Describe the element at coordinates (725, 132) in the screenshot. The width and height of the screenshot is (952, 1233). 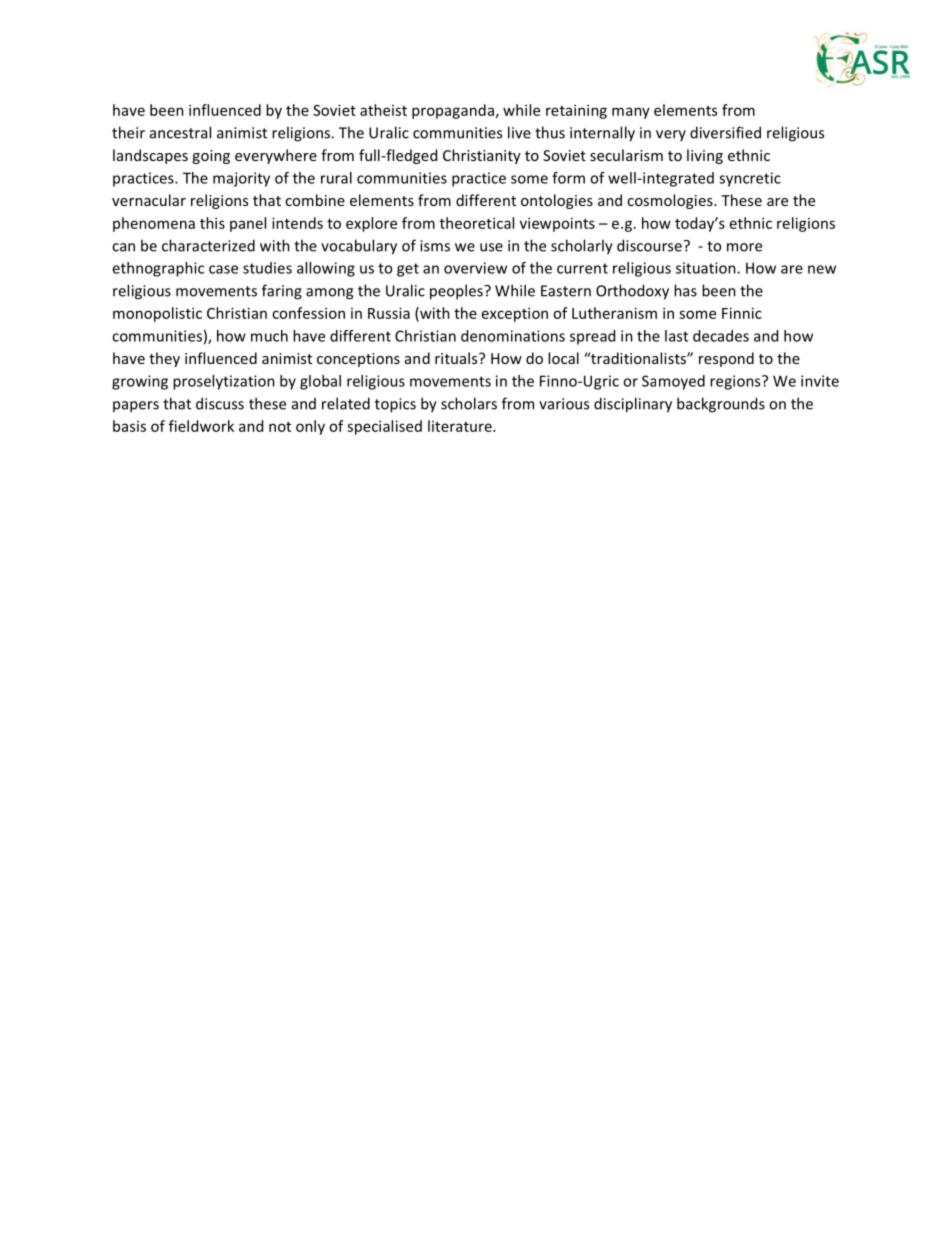
I see `diversified` at that location.
